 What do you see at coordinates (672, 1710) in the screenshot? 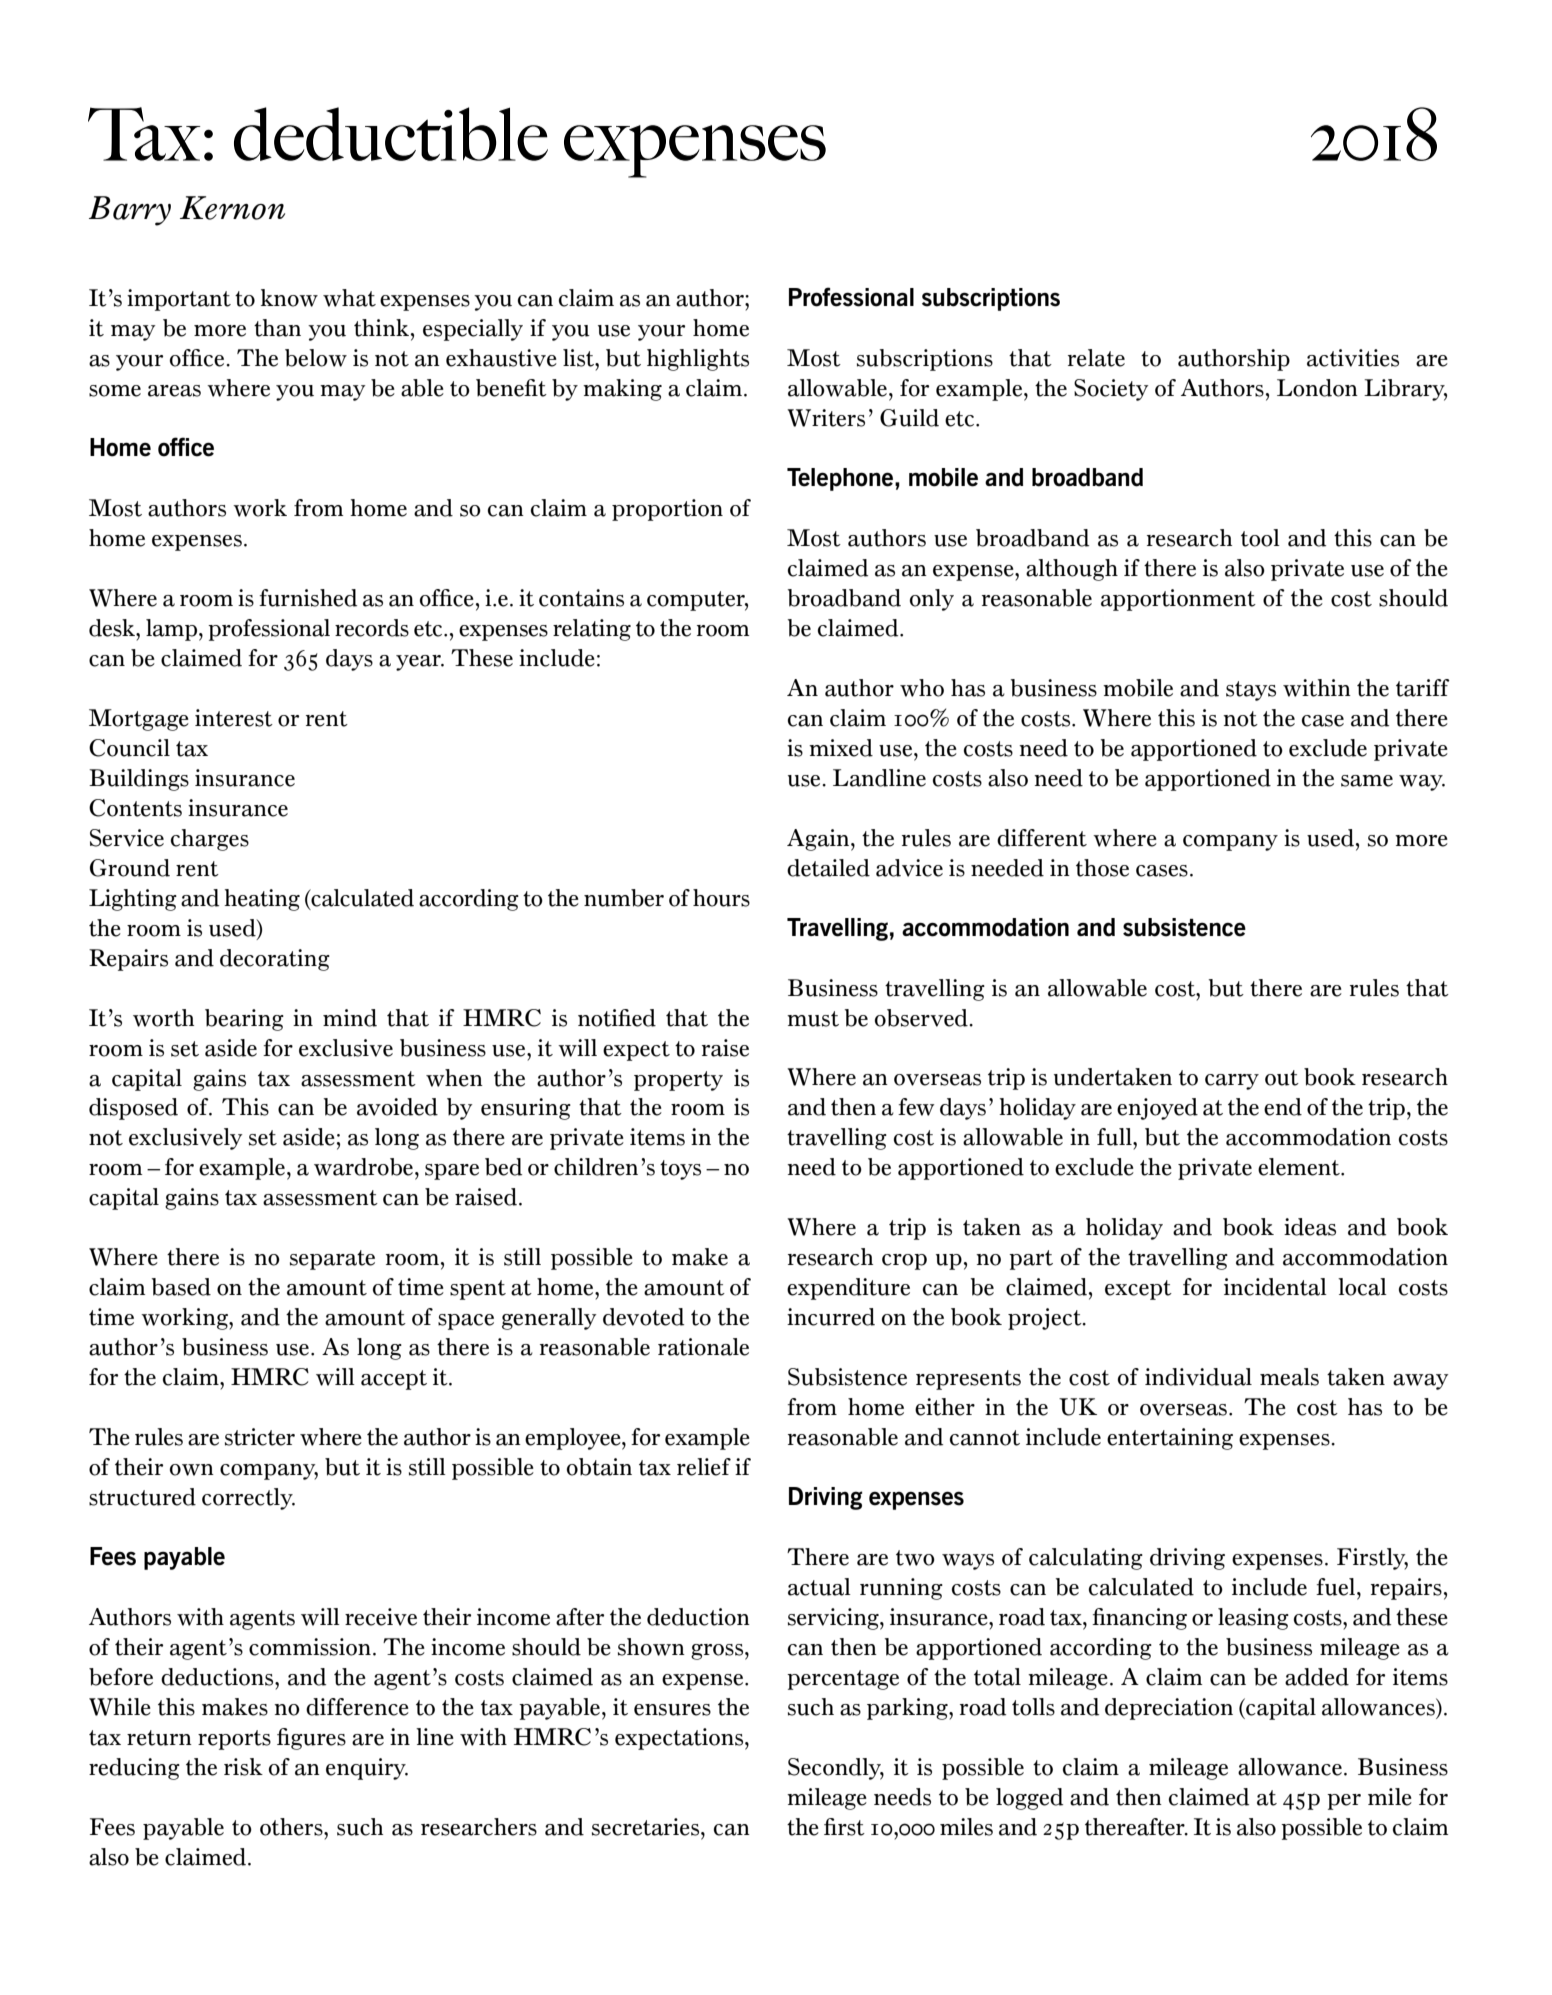
I see `ensures` at bounding box center [672, 1710].
